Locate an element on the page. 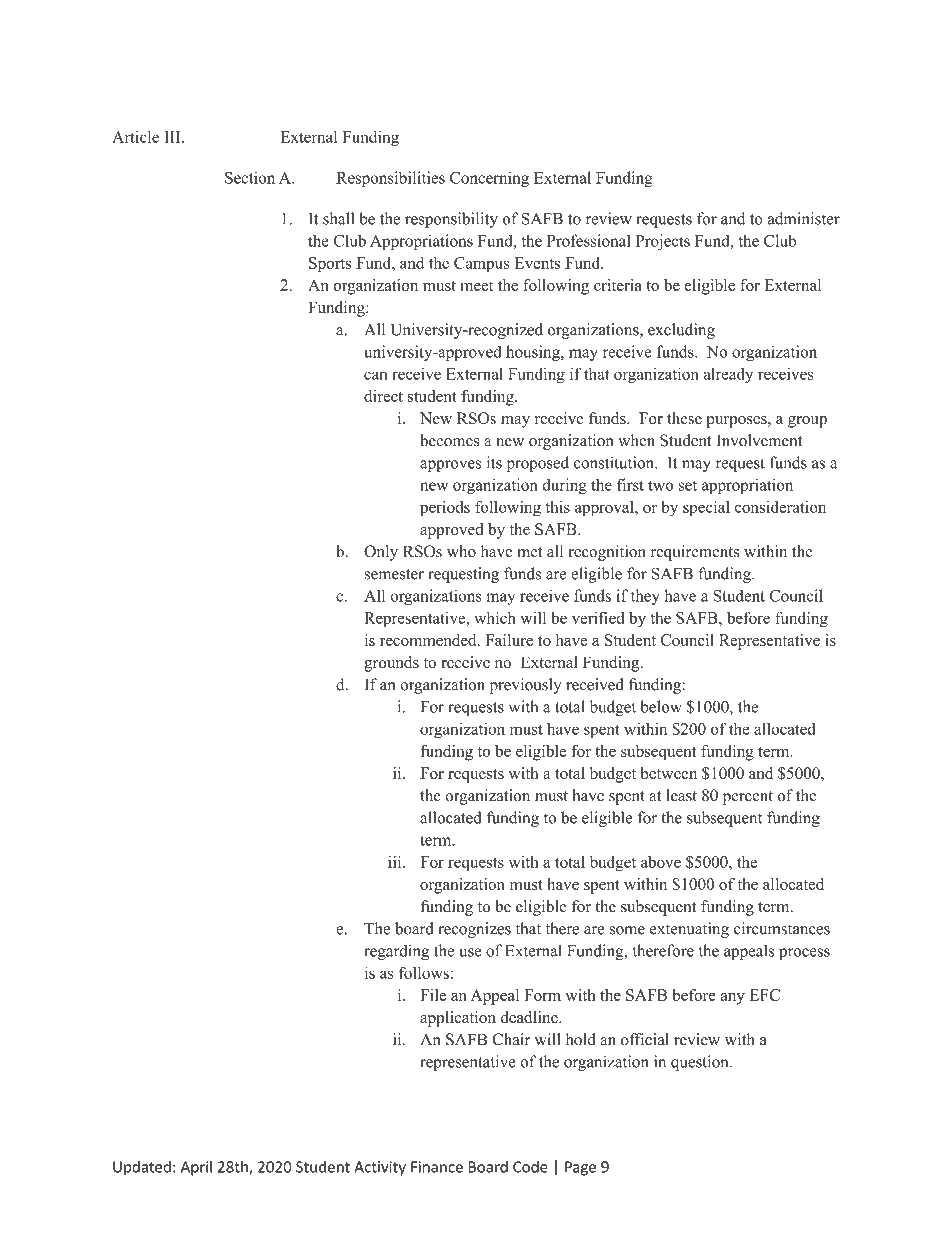 The width and height of the document is (952, 1233). Section is located at coordinates (250, 177).
